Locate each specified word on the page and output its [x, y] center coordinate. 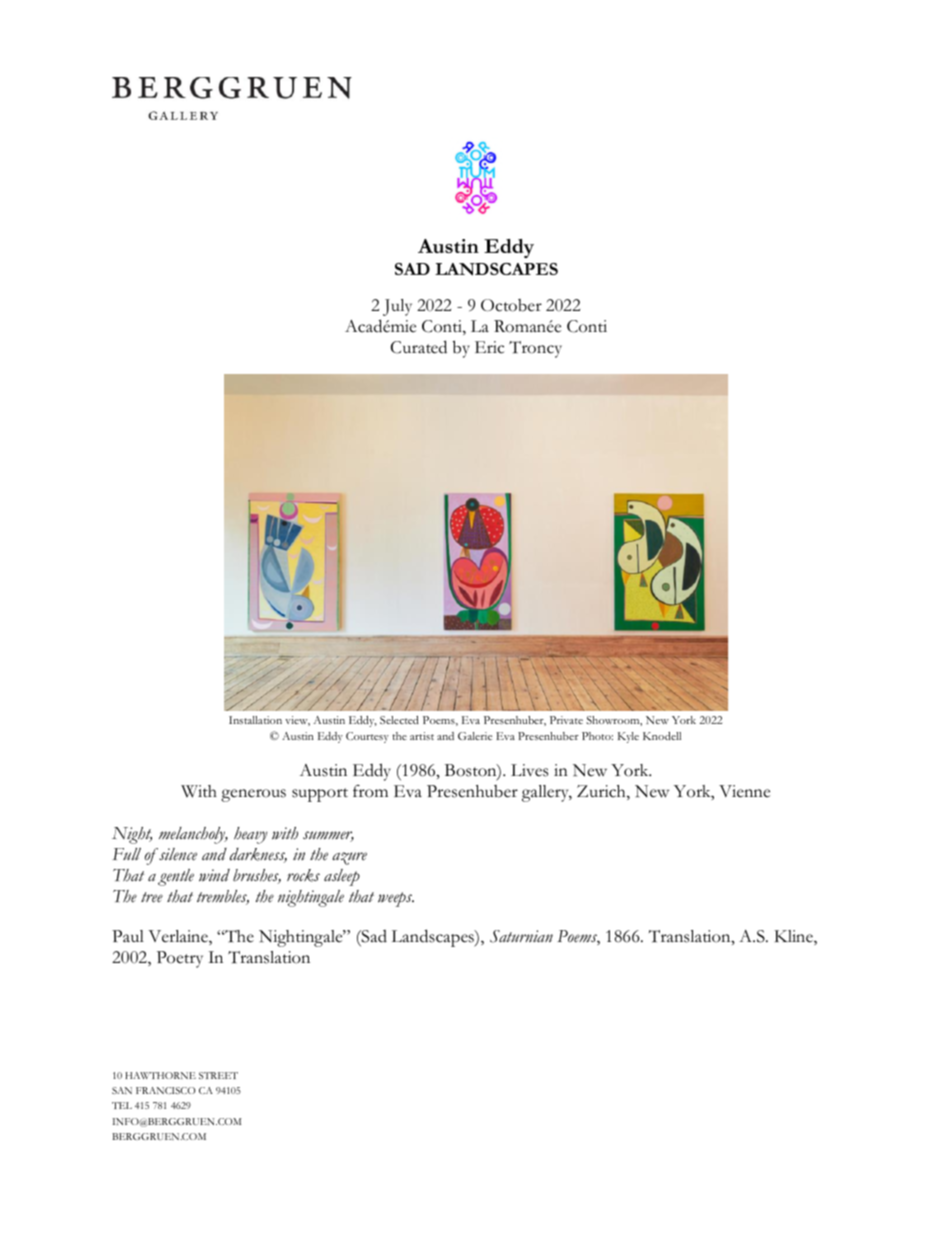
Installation [255, 720]
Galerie [475, 736]
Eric [489, 347]
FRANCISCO [166, 1090]
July [397, 307]
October [511, 305]
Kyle [628, 737]
